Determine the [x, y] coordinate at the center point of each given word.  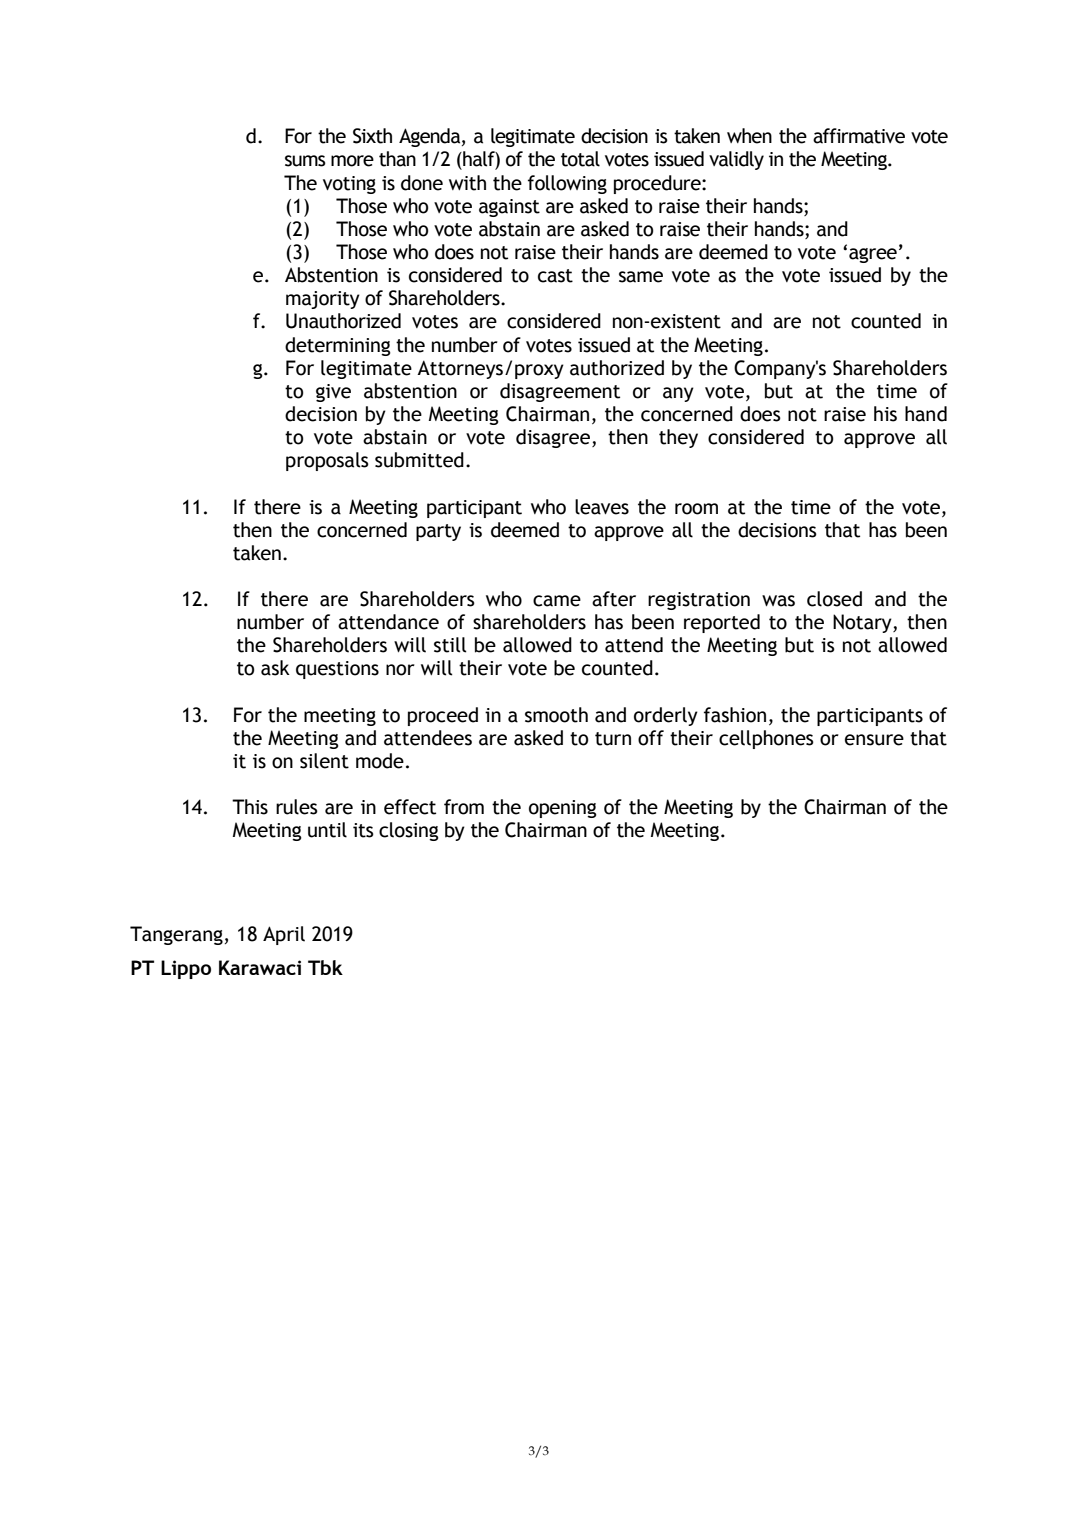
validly [736, 160]
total [580, 159]
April [284, 935]
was [778, 601]
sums [305, 161]
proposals [327, 461]
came [557, 601]
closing [409, 831]
